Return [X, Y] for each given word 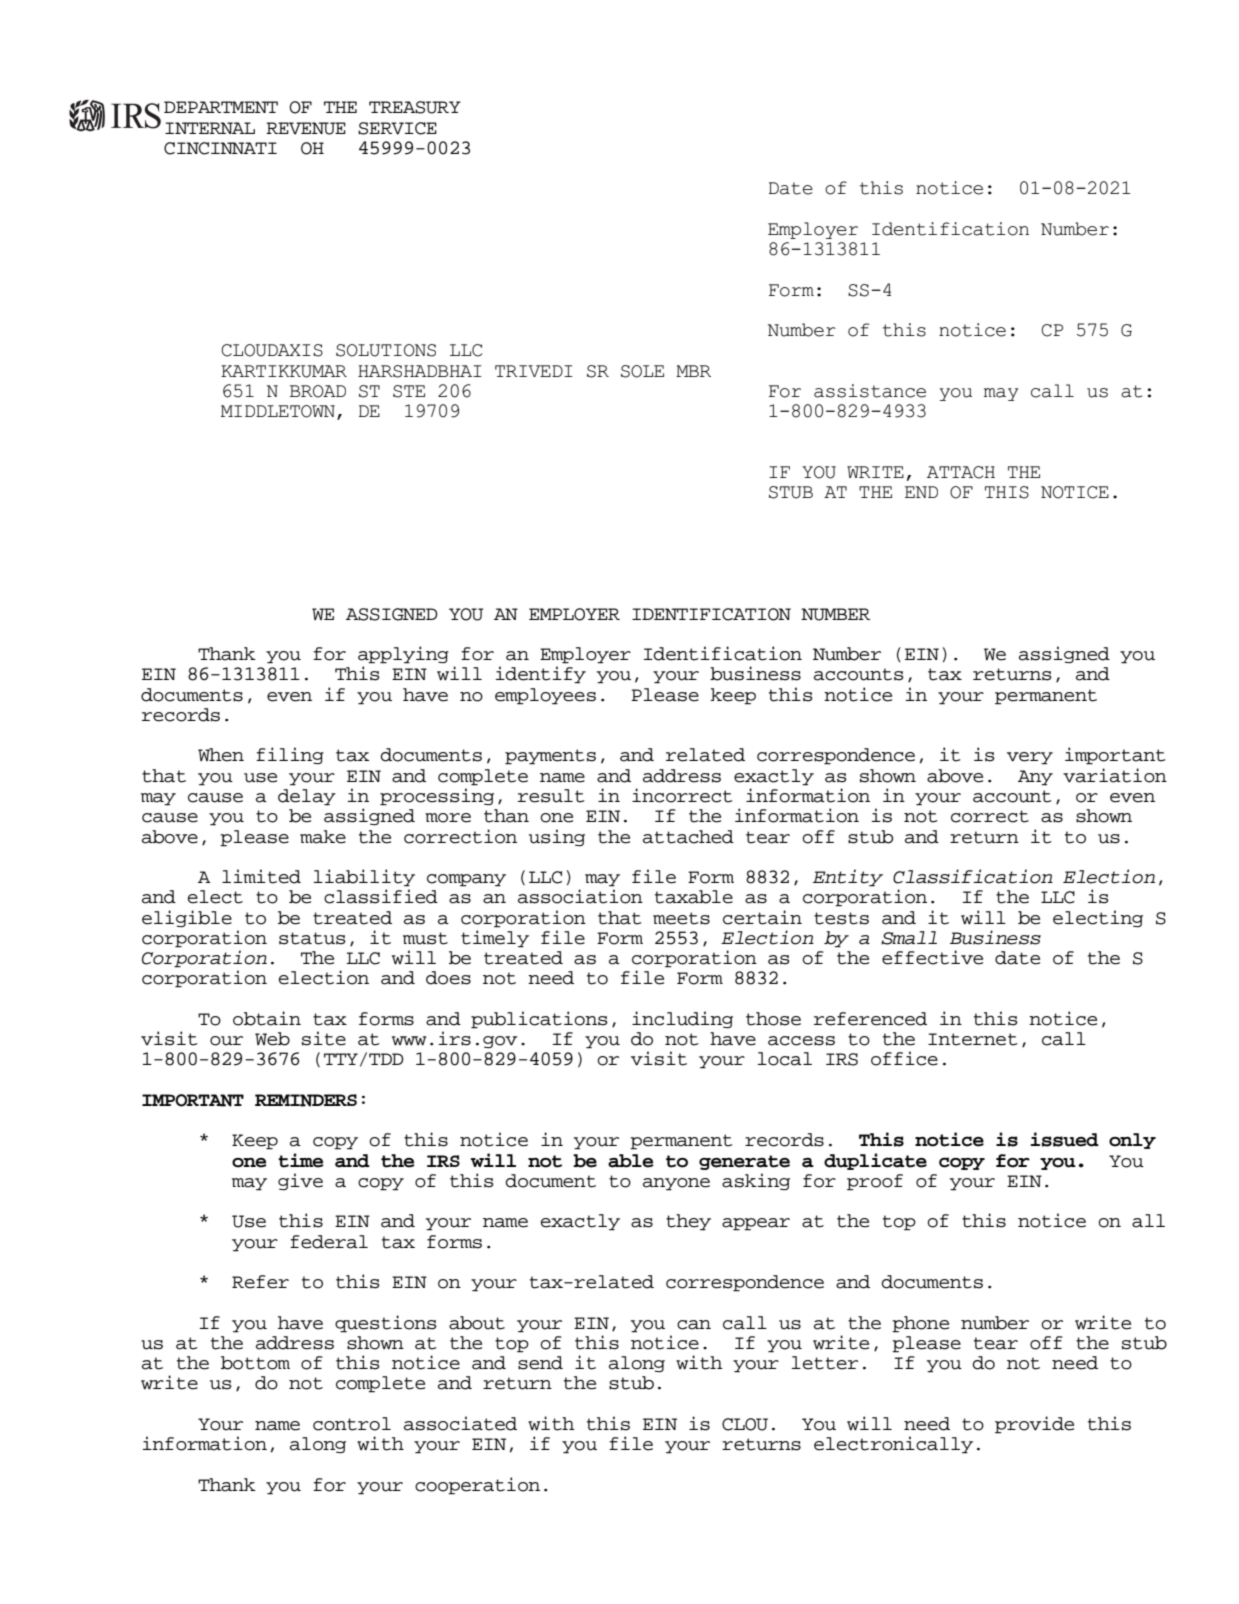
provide [1034, 1425]
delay [307, 797]
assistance [870, 391]
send [540, 1363]
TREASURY [415, 107]
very [1030, 758]
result [551, 796]
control [352, 1424]
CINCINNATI [220, 148]
